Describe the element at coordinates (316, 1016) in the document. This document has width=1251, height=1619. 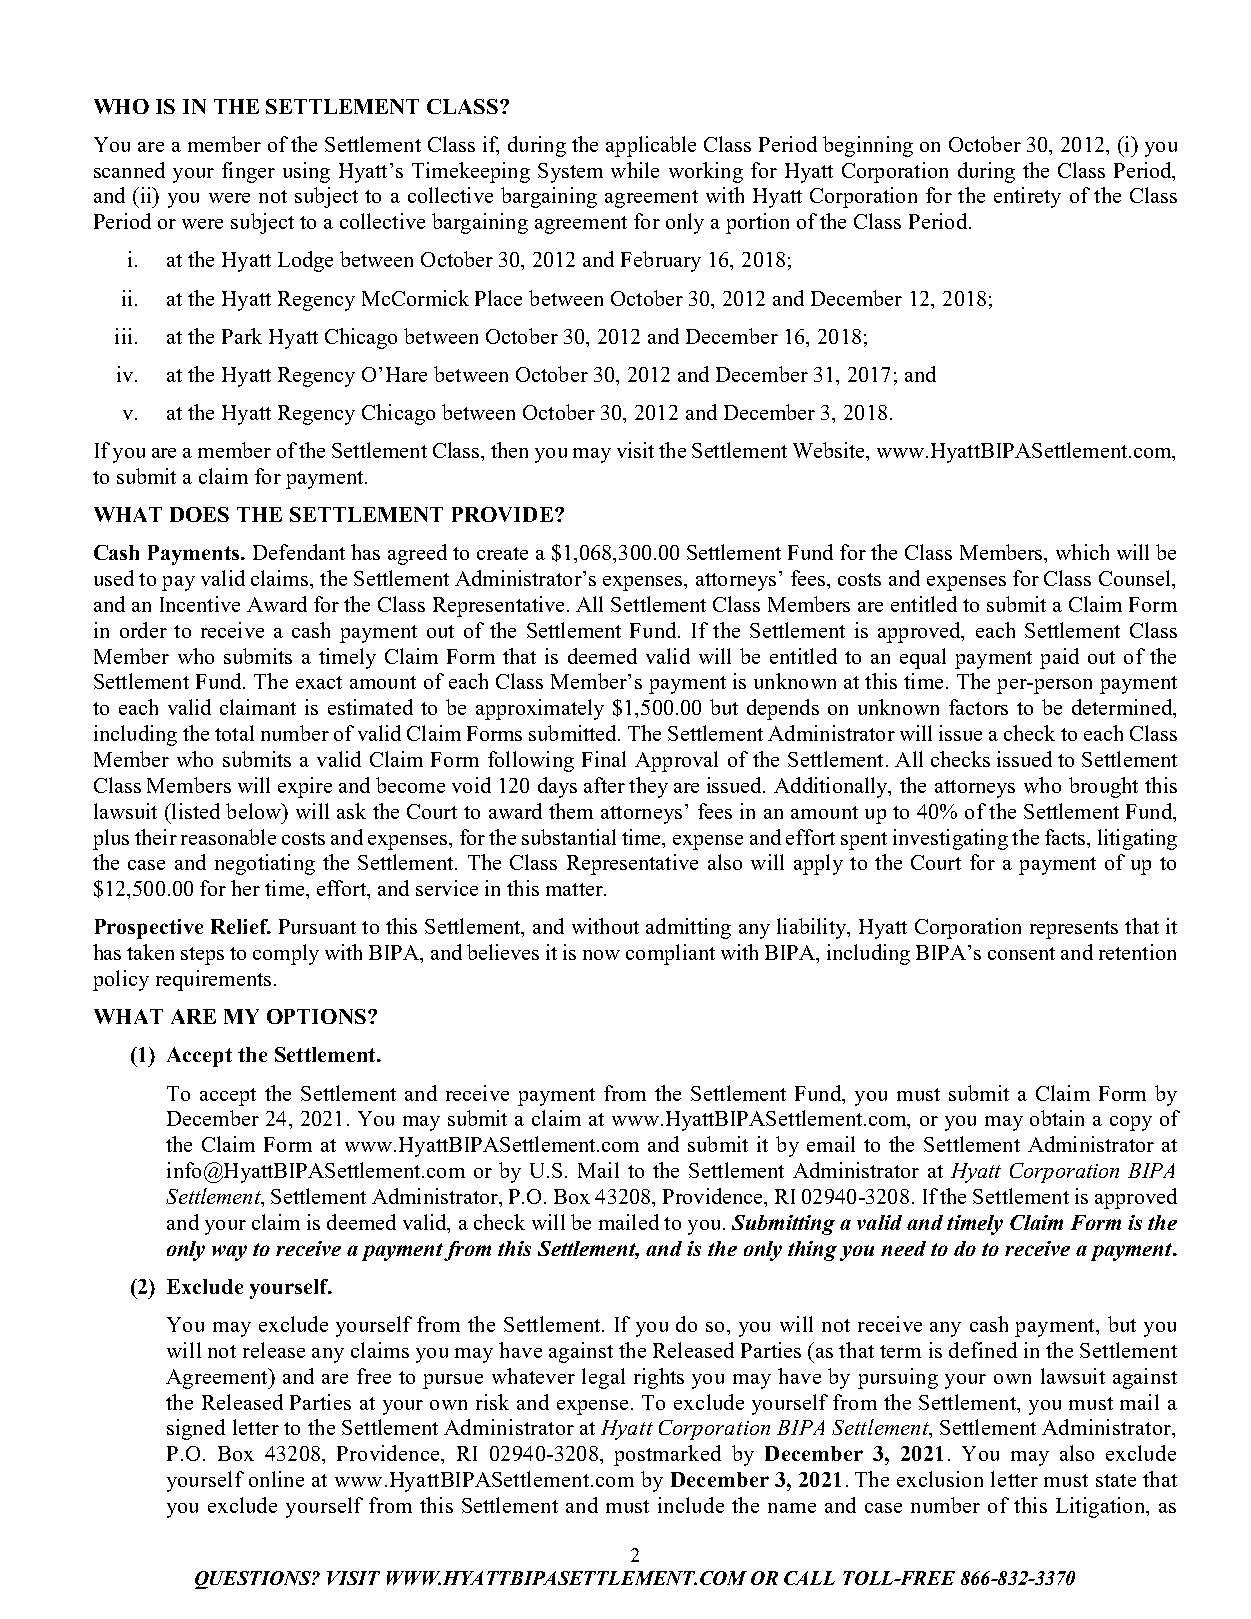
I see `OPTIONS` at that location.
